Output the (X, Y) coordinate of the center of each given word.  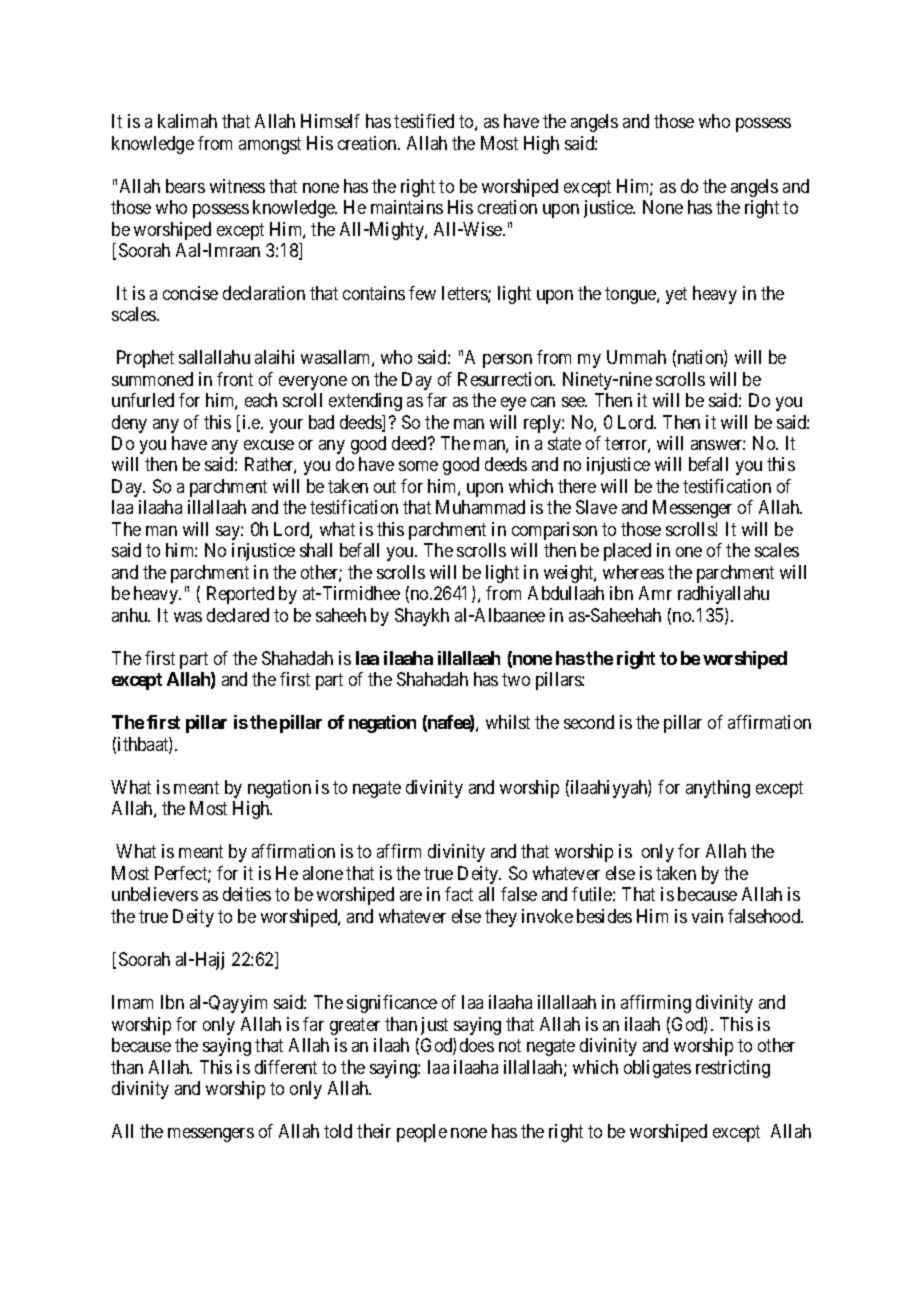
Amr (655, 593)
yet (676, 295)
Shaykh (422, 617)
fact (459, 894)
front (235, 379)
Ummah (636, 357)
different (286, 1067)
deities (247, 894)
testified (424, 121)
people (422, 1133)
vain (707, 916)
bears (185, 186)
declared (238, 615)
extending (365, 402)
